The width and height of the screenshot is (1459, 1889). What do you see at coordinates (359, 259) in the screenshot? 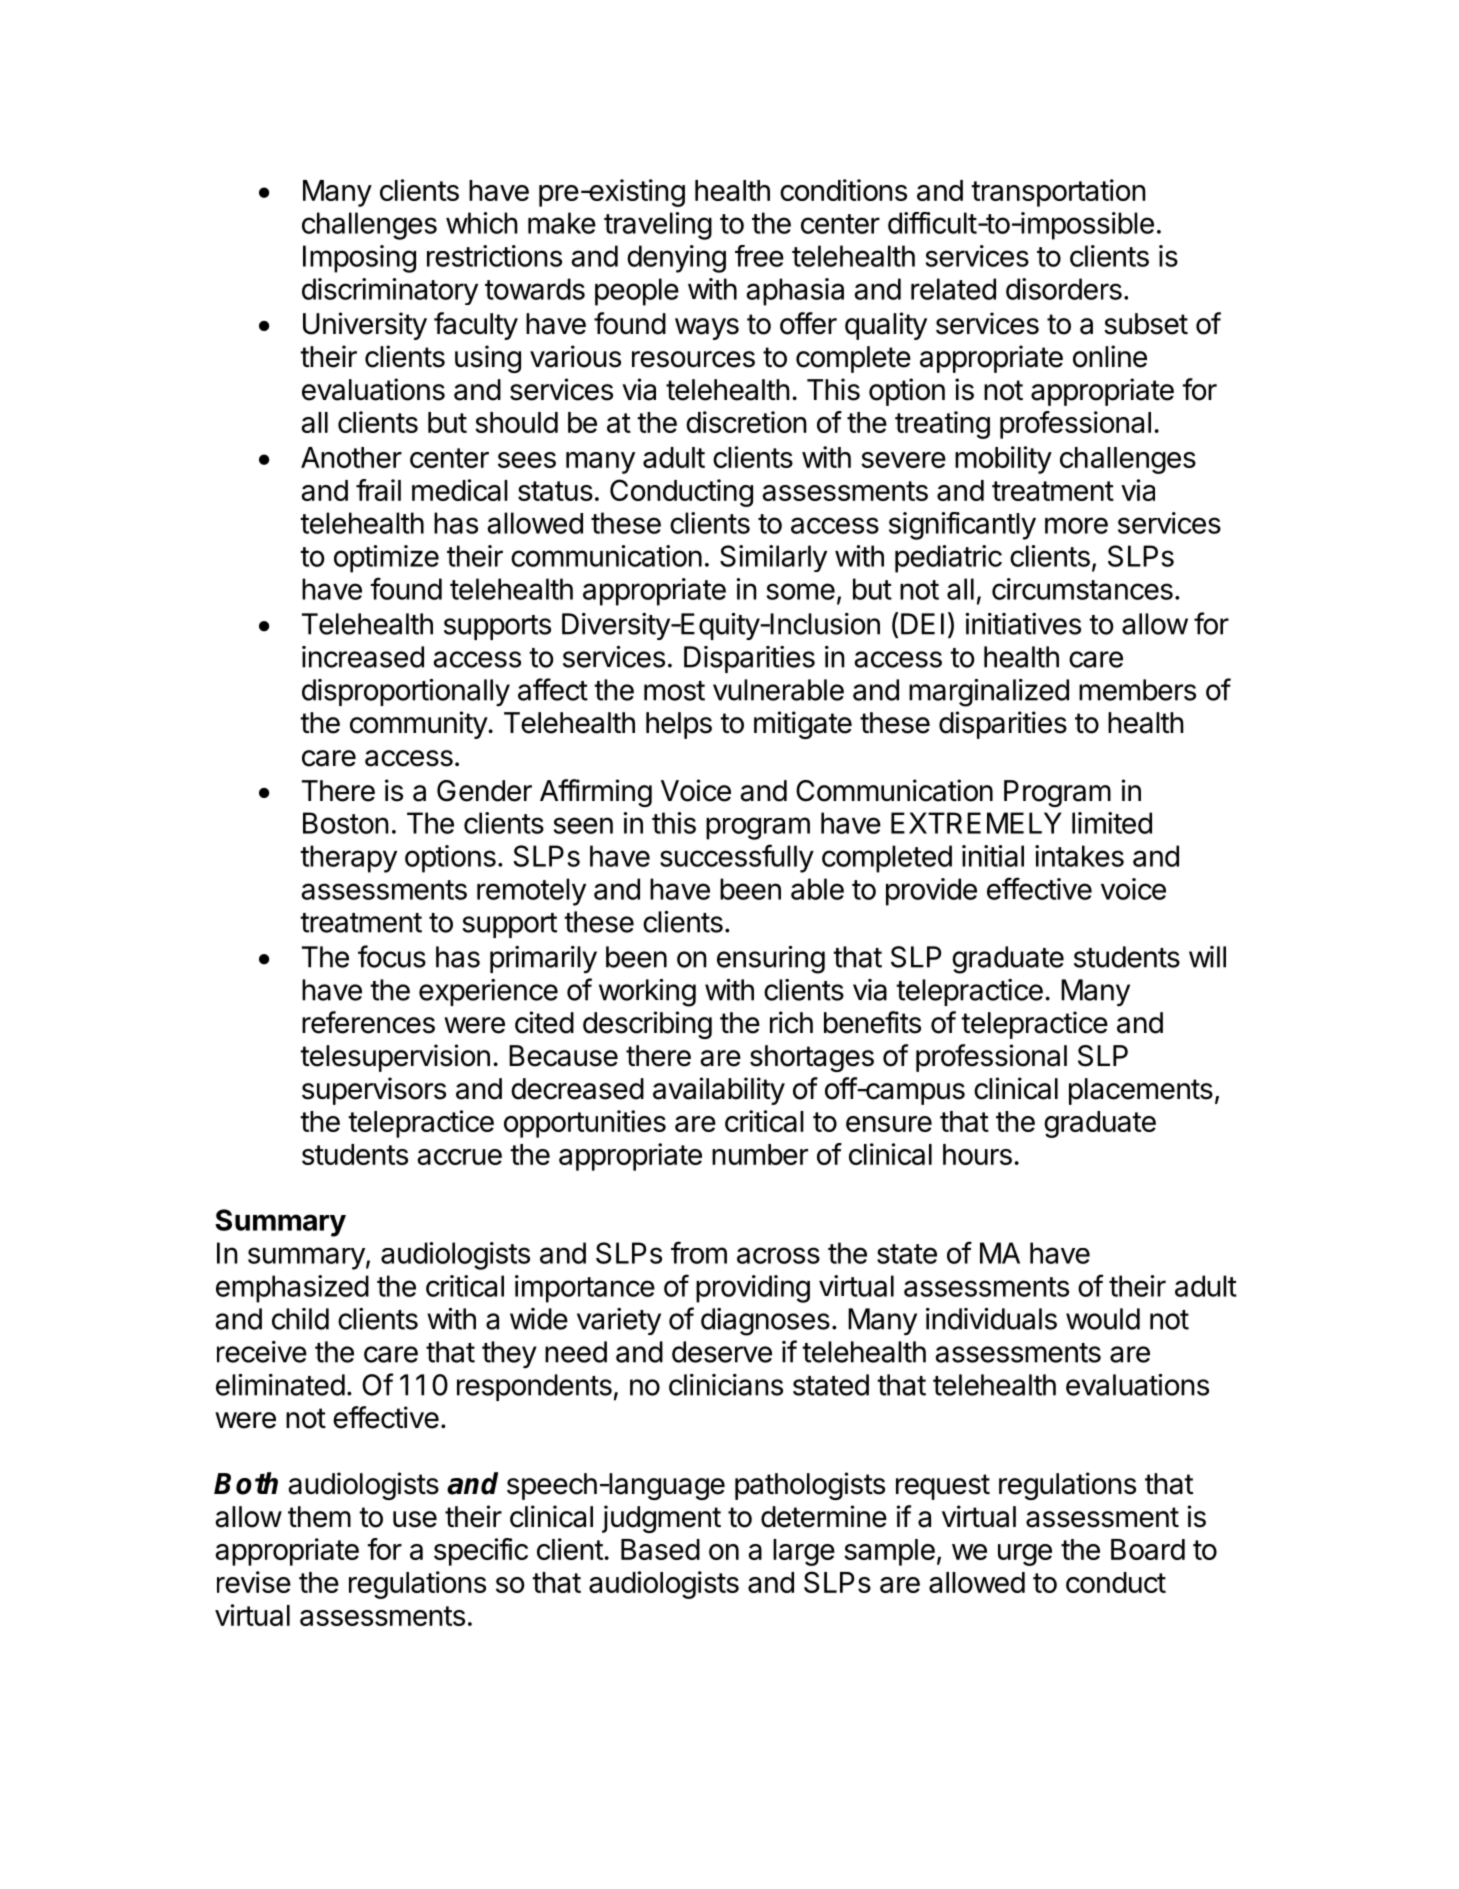
I see `Imposing` at bounding box center [359, 259].
